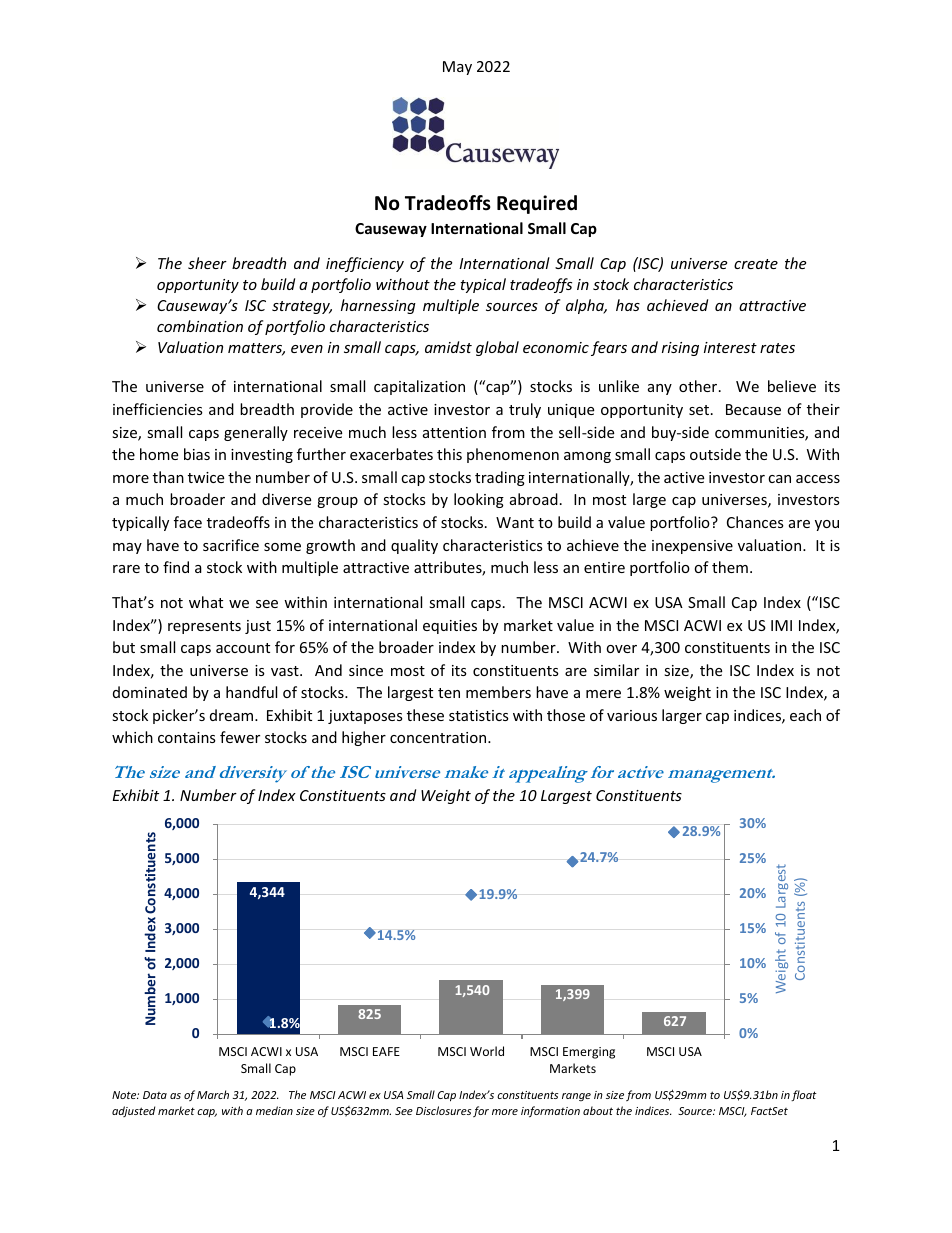  Describe the element at coordinates (213, 1094) in the image. I see `March` at that location.
